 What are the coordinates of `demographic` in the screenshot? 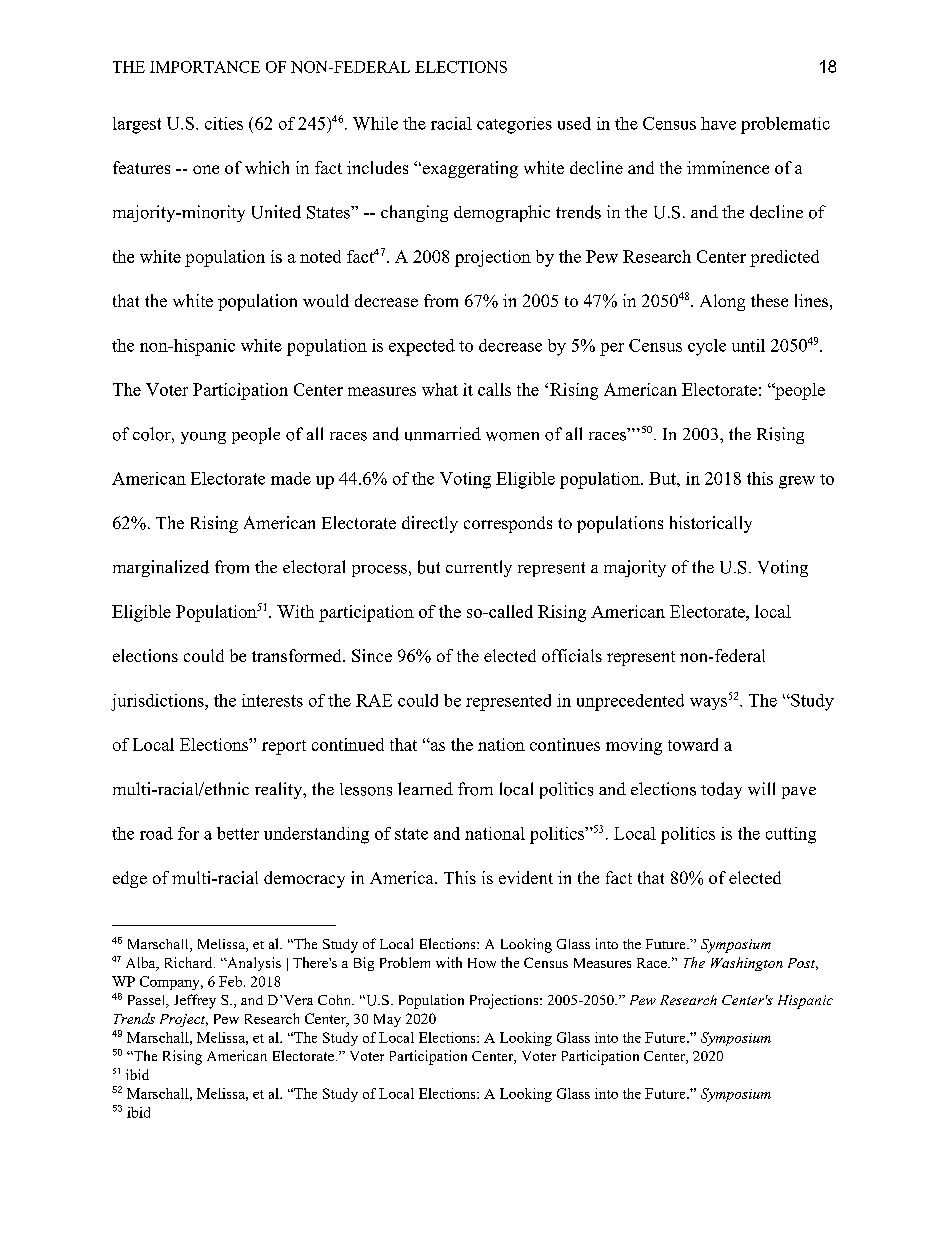 It's located at (502, 213).
